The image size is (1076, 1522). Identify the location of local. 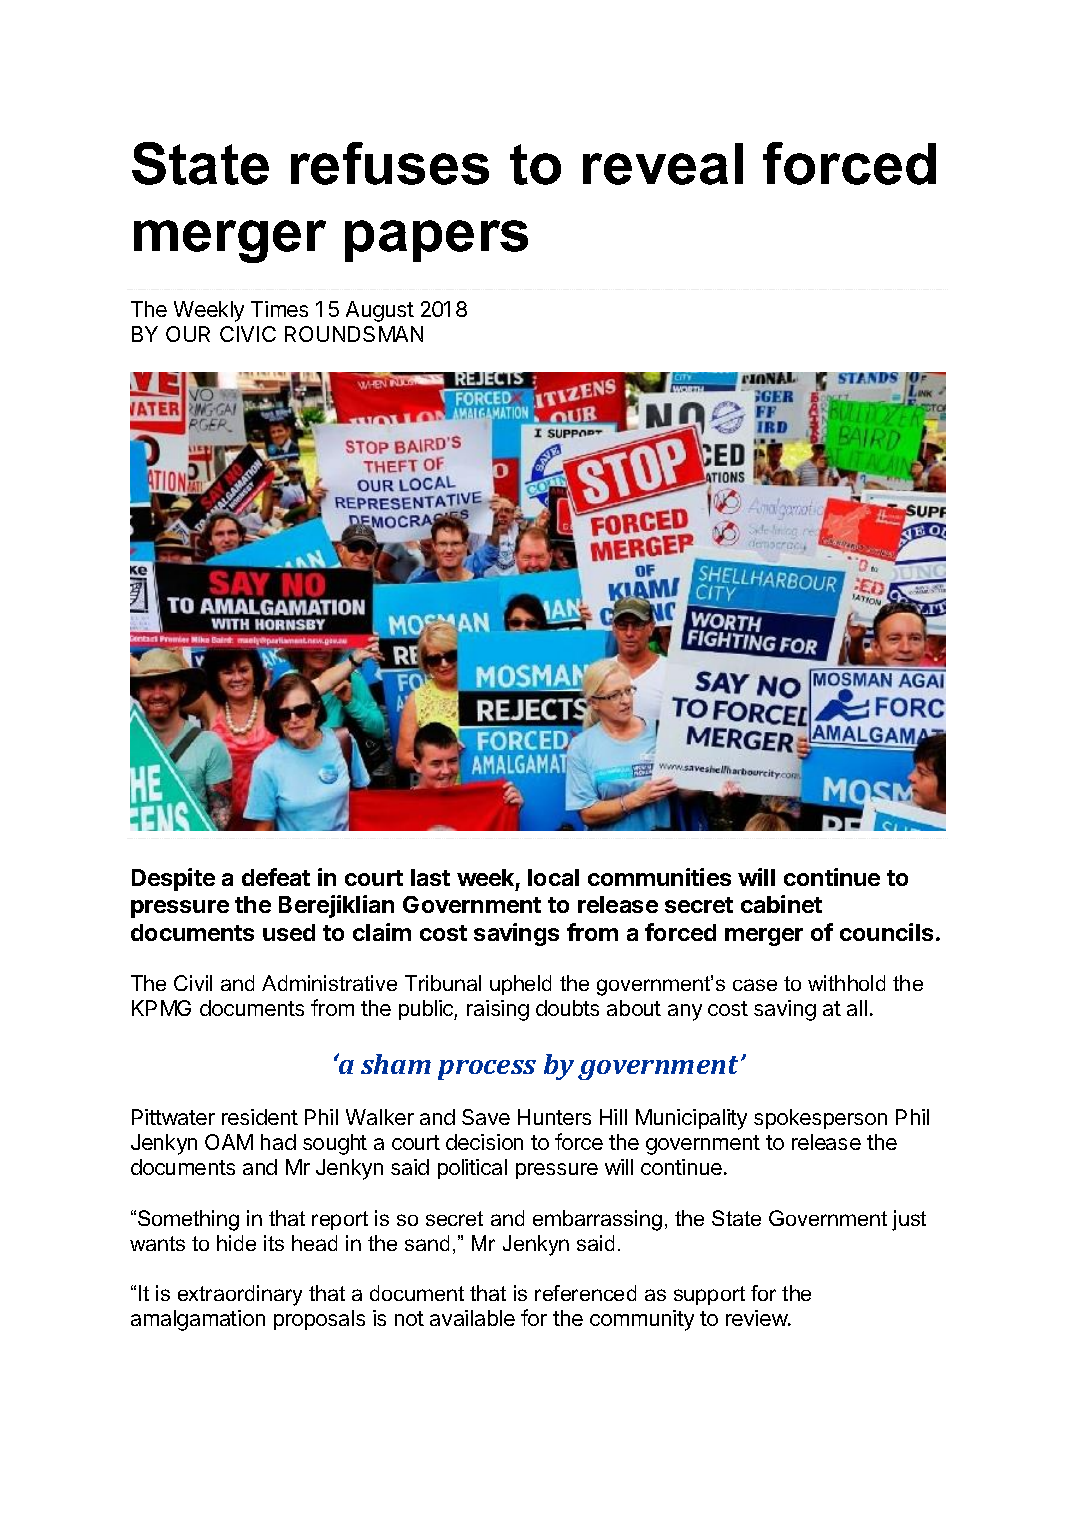
(553, 877).
